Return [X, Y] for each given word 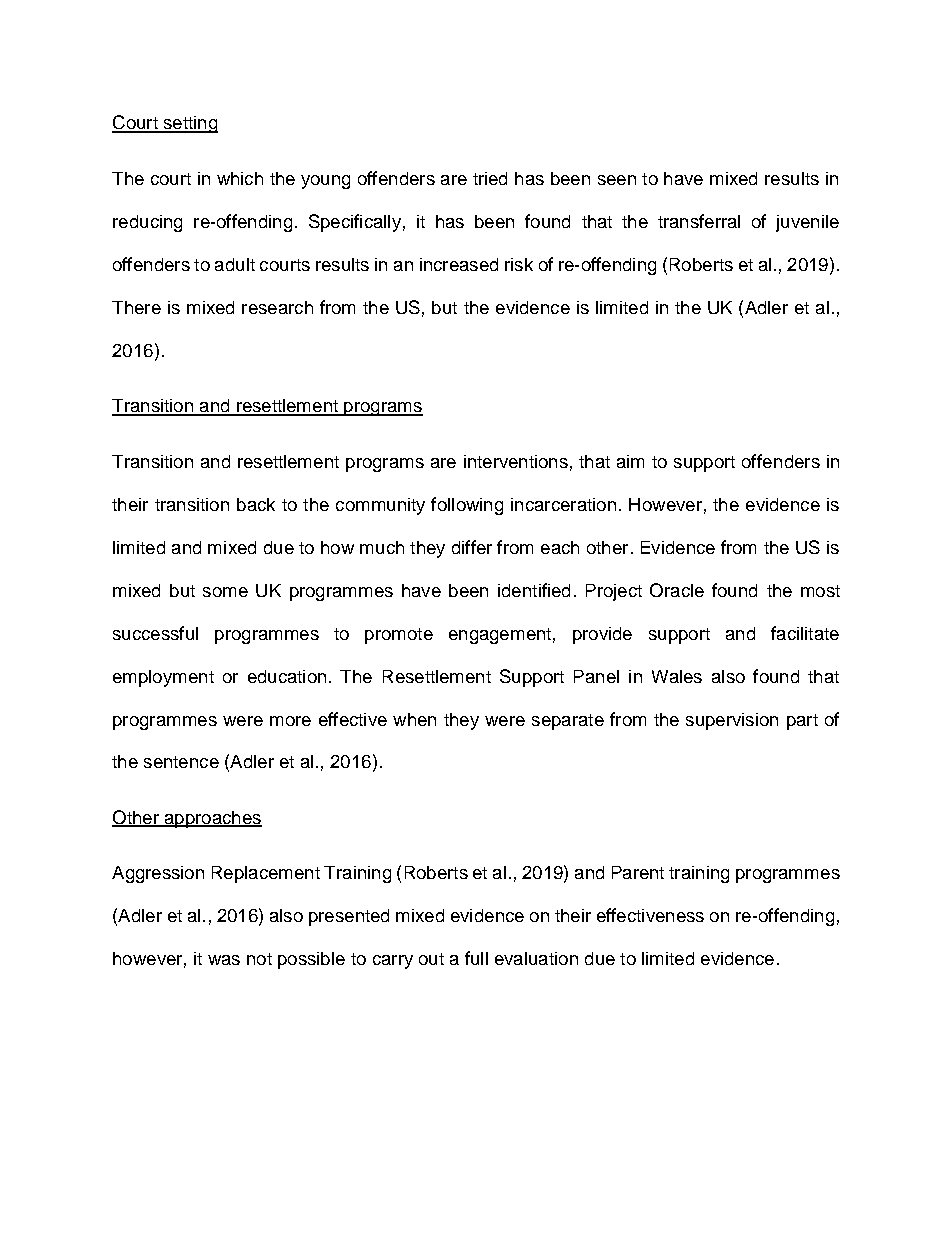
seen [617, 180]
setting [189, 124]
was [224, 960]
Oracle [677, 590]
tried [490, 178]
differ [472, 547]
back [256, 504]
